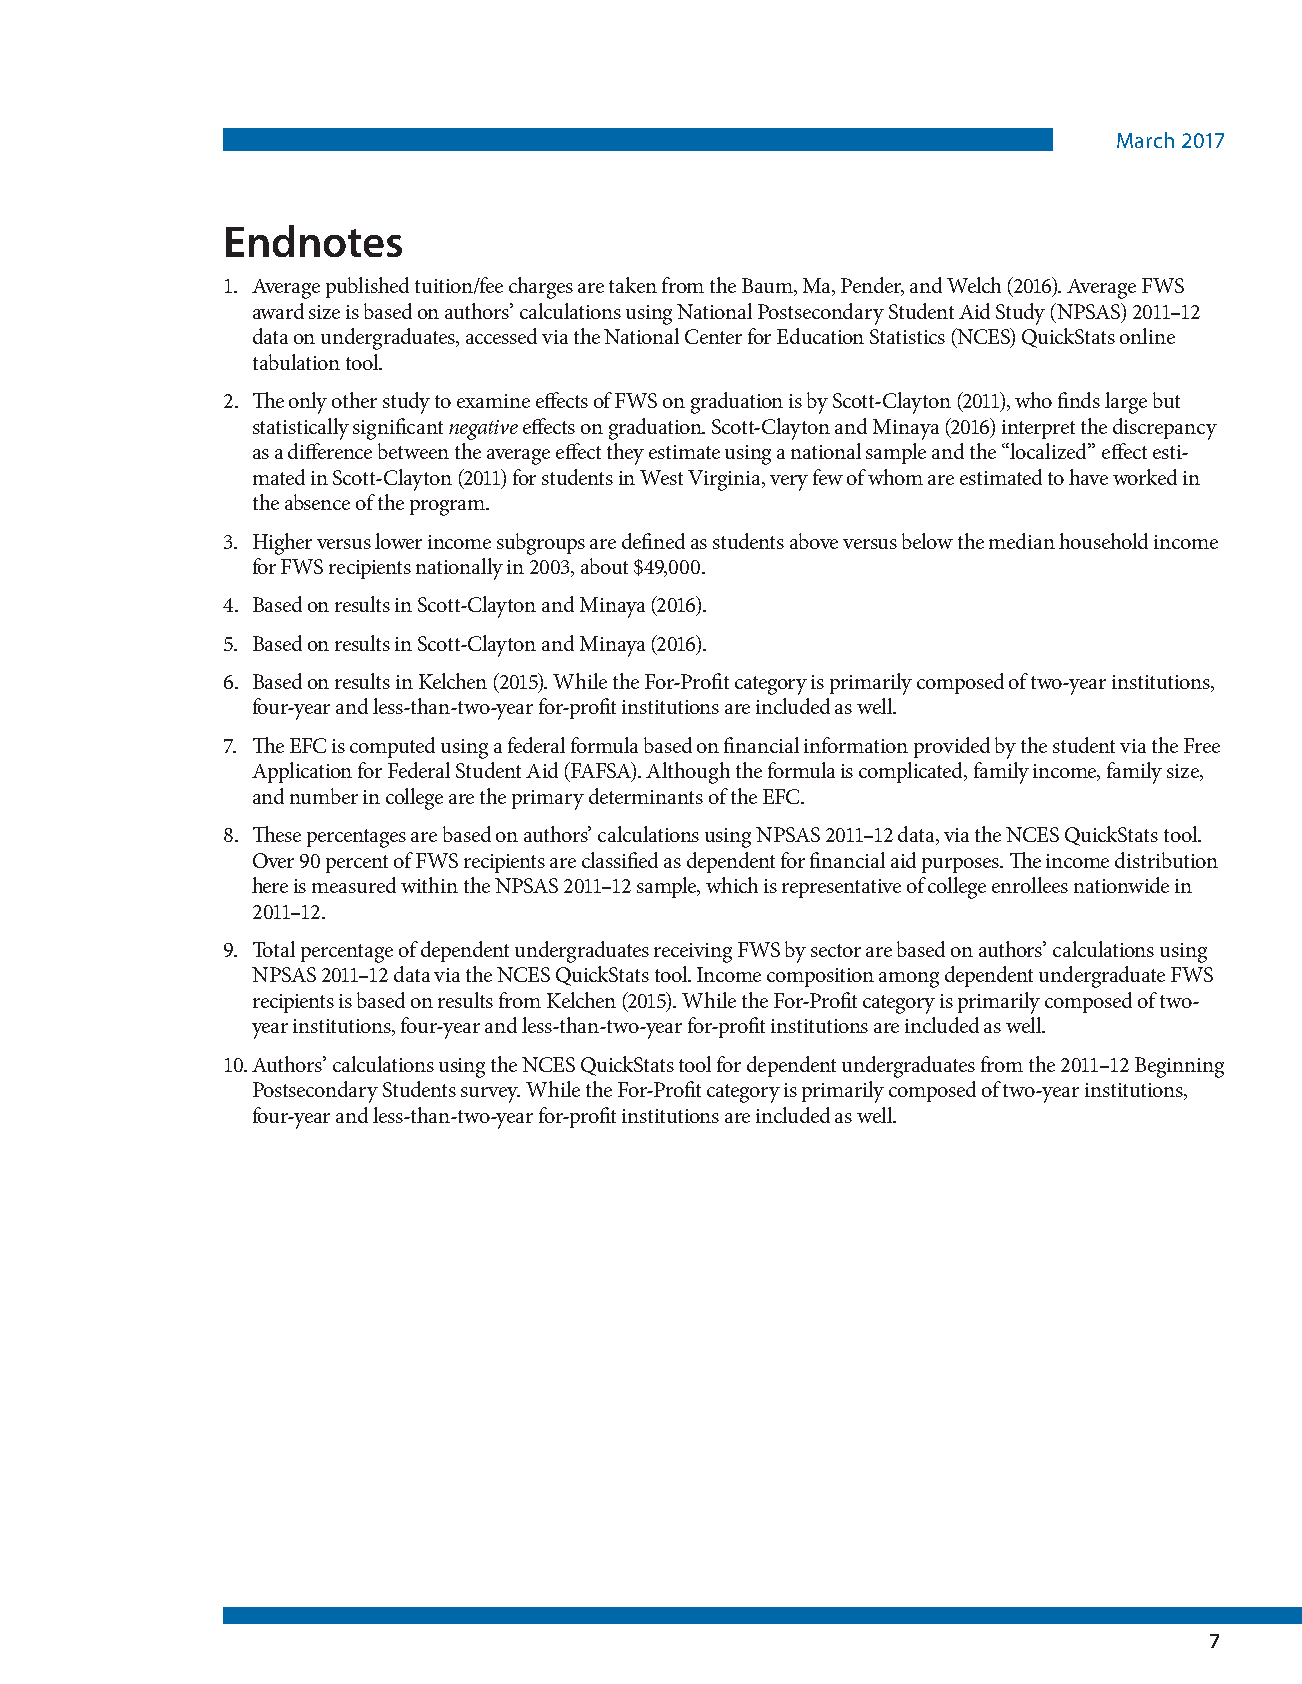 The image size is (1302, 1684). Describe the element at coordinates (490, 1095) in the document. I see `survey` at that location.
